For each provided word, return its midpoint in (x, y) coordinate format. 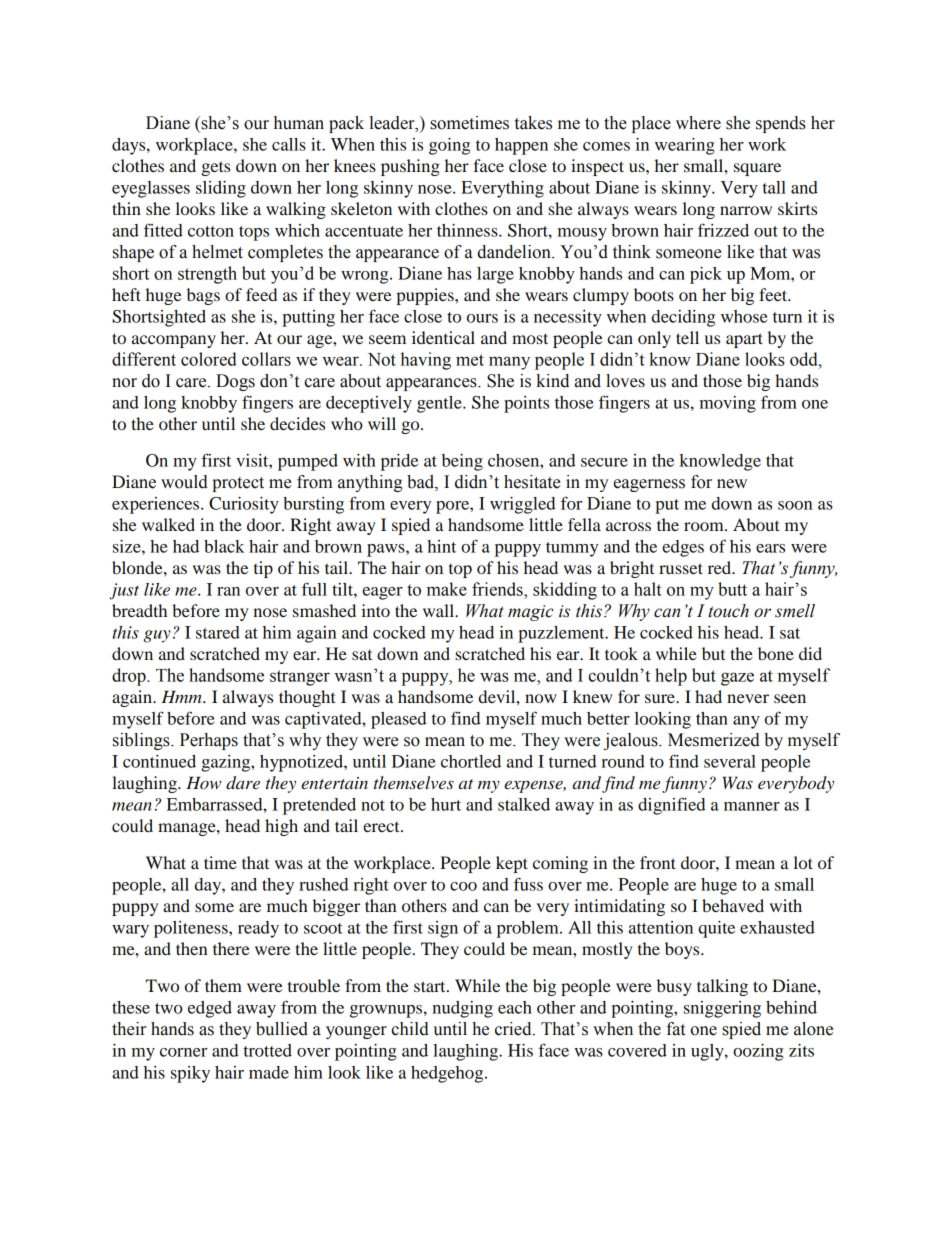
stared (218, 632)
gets (215, 168)
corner (183, 1052)
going (449, 146)
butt (732, 589)
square (757, 169)
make (447, 589)
